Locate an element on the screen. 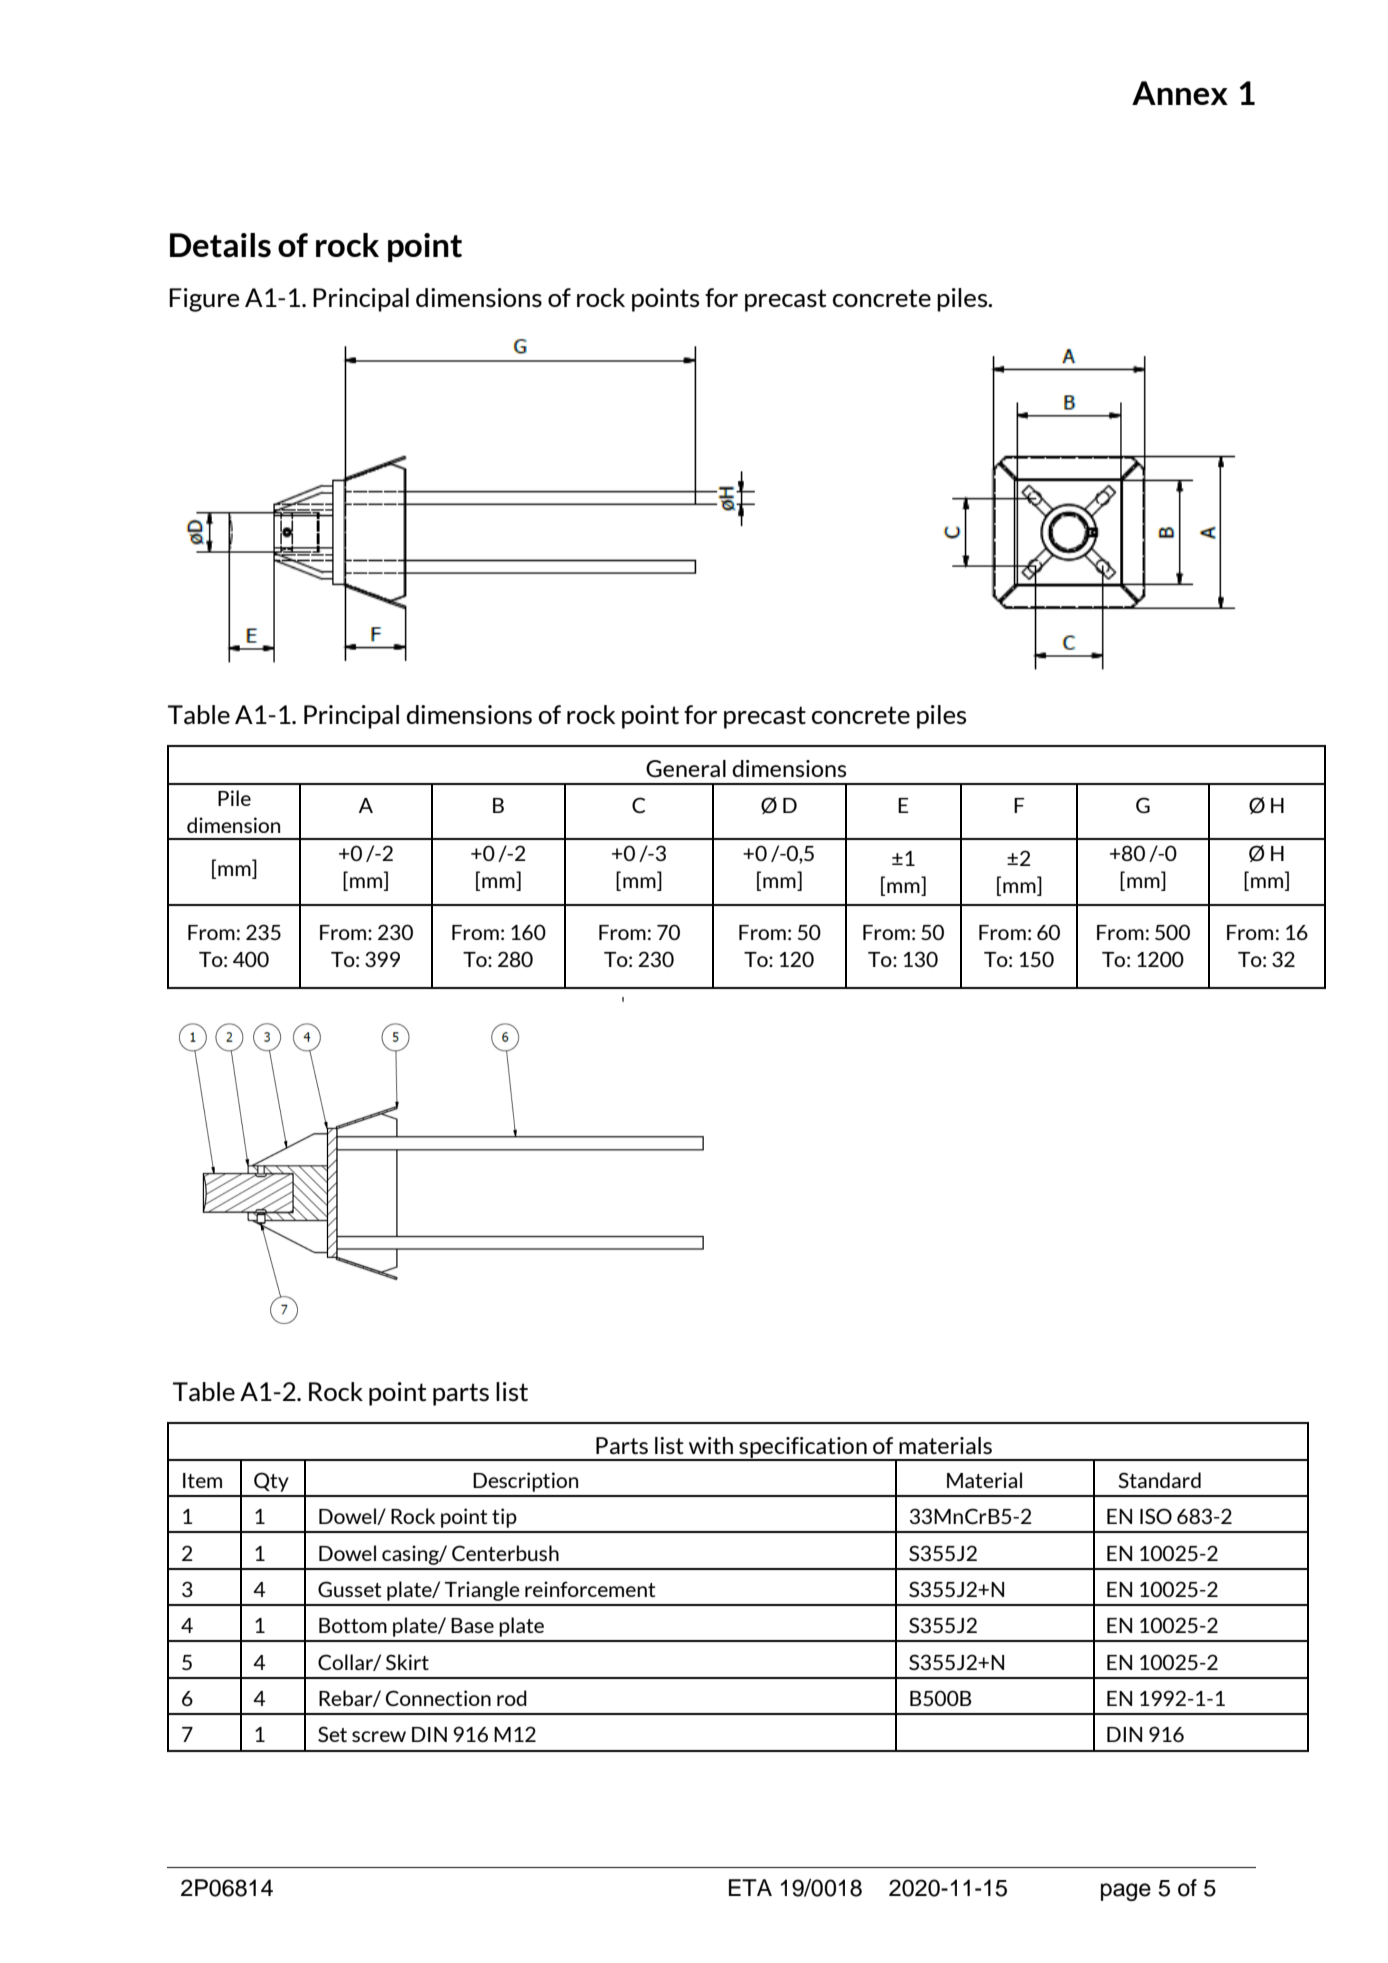 This screenshot has height=1963, width=1388. Annex is located at coordinates (1180, 93).
